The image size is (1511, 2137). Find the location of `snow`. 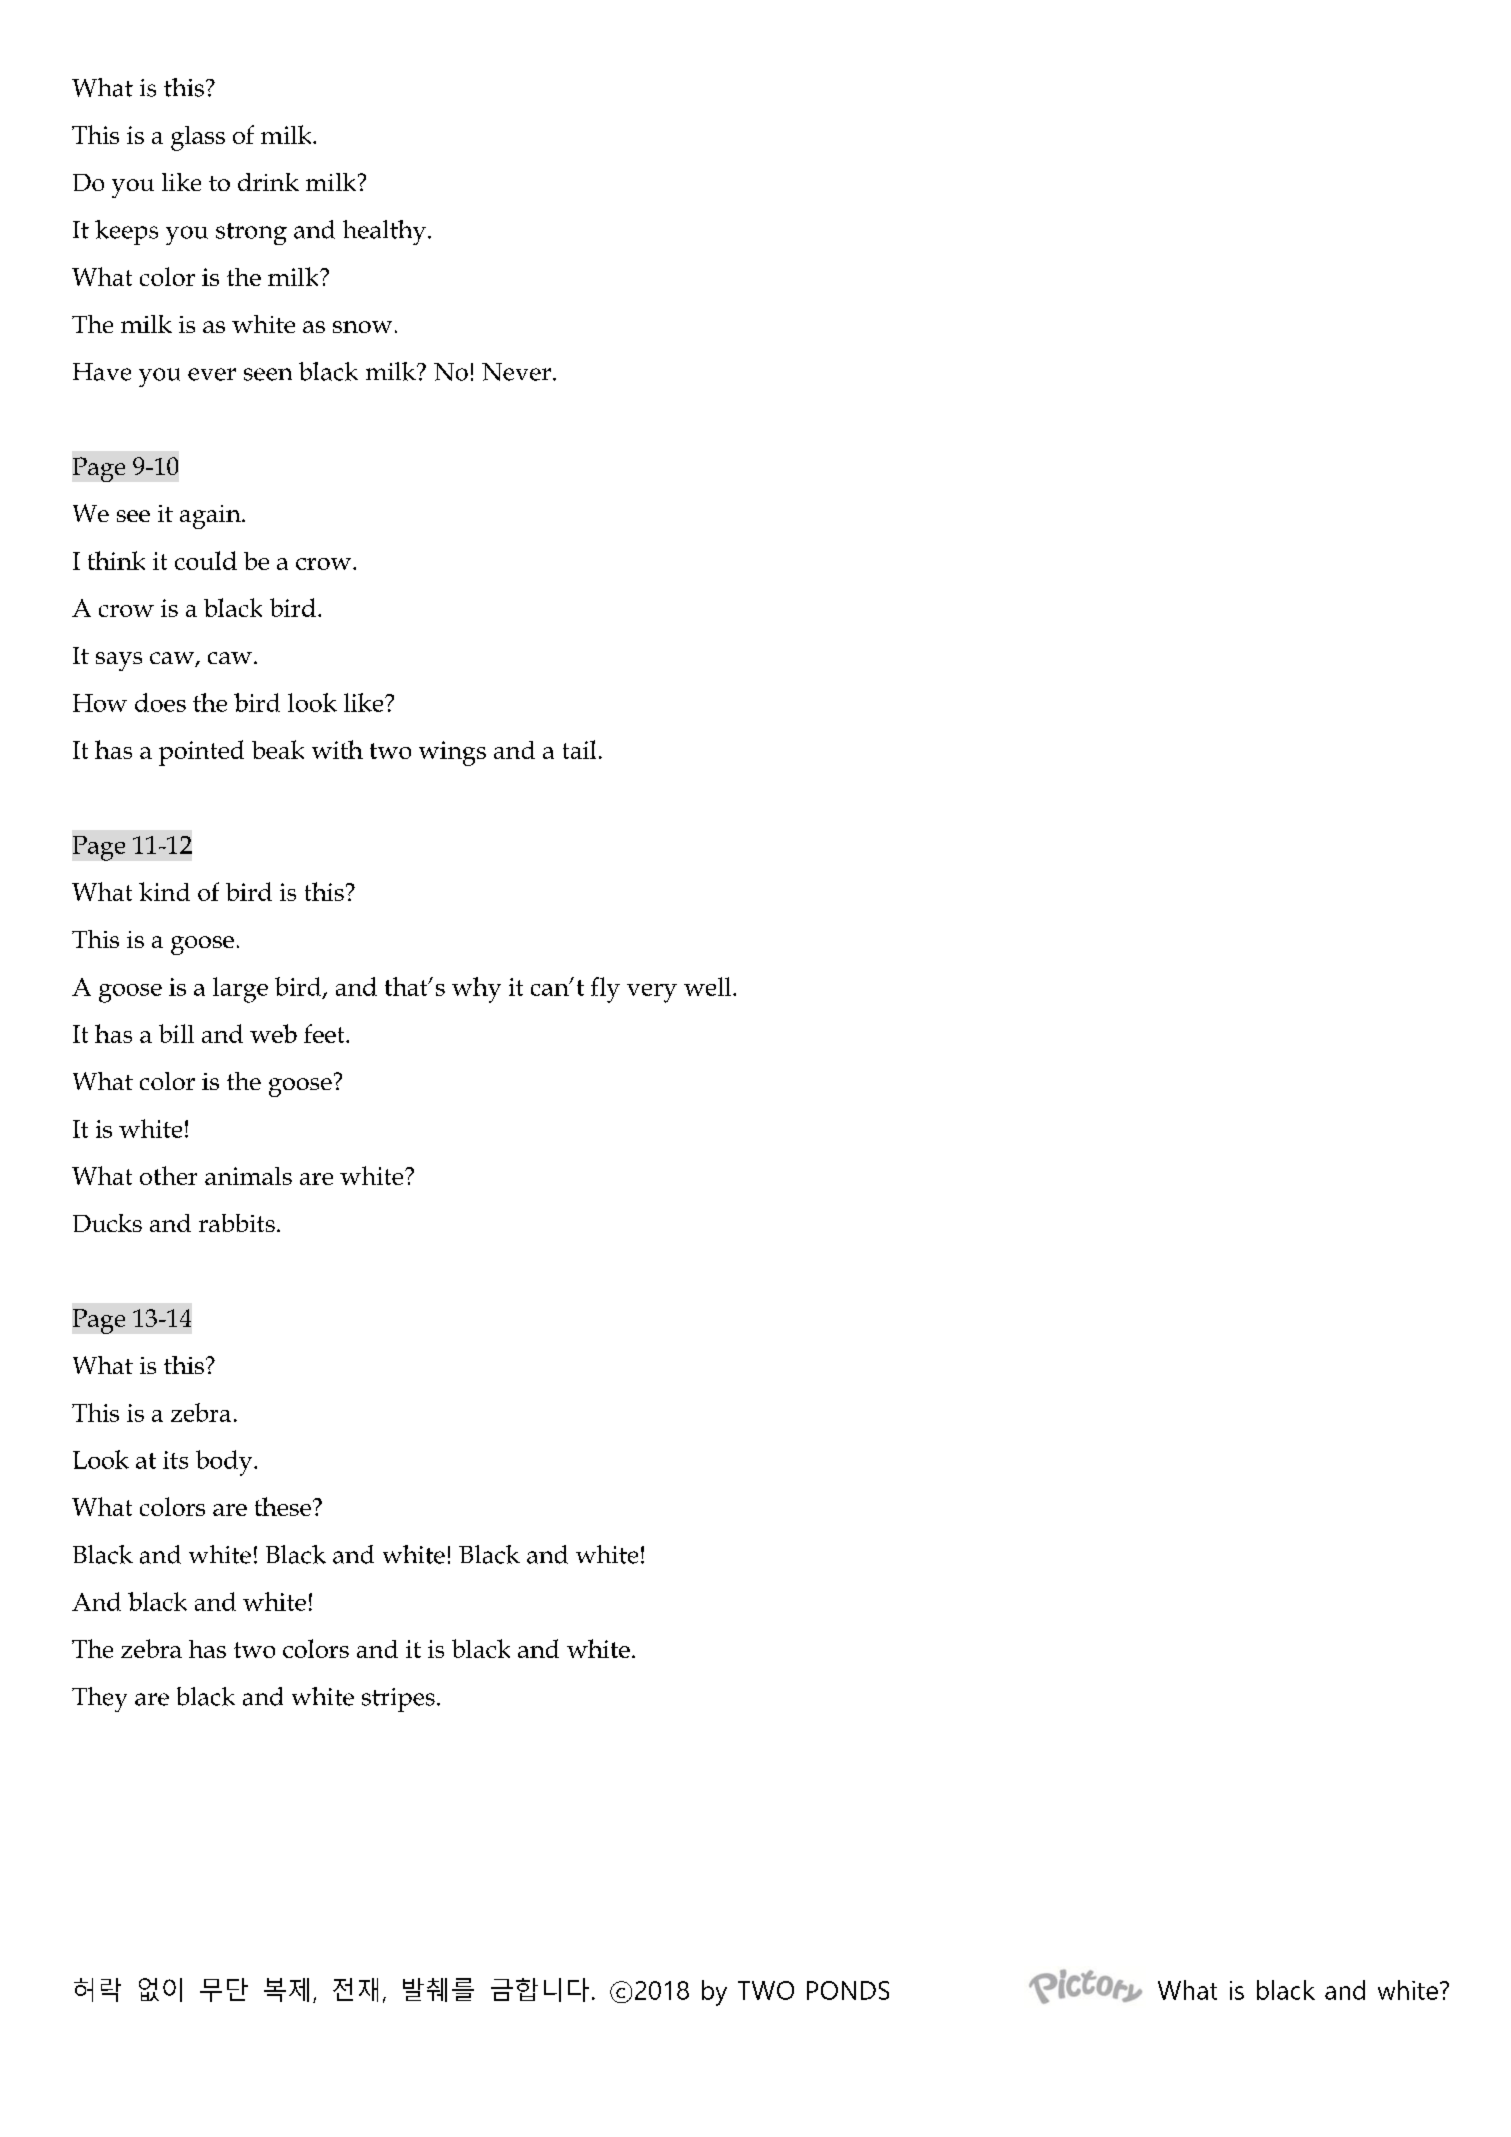

snow is located at coordinates (362, 327).
